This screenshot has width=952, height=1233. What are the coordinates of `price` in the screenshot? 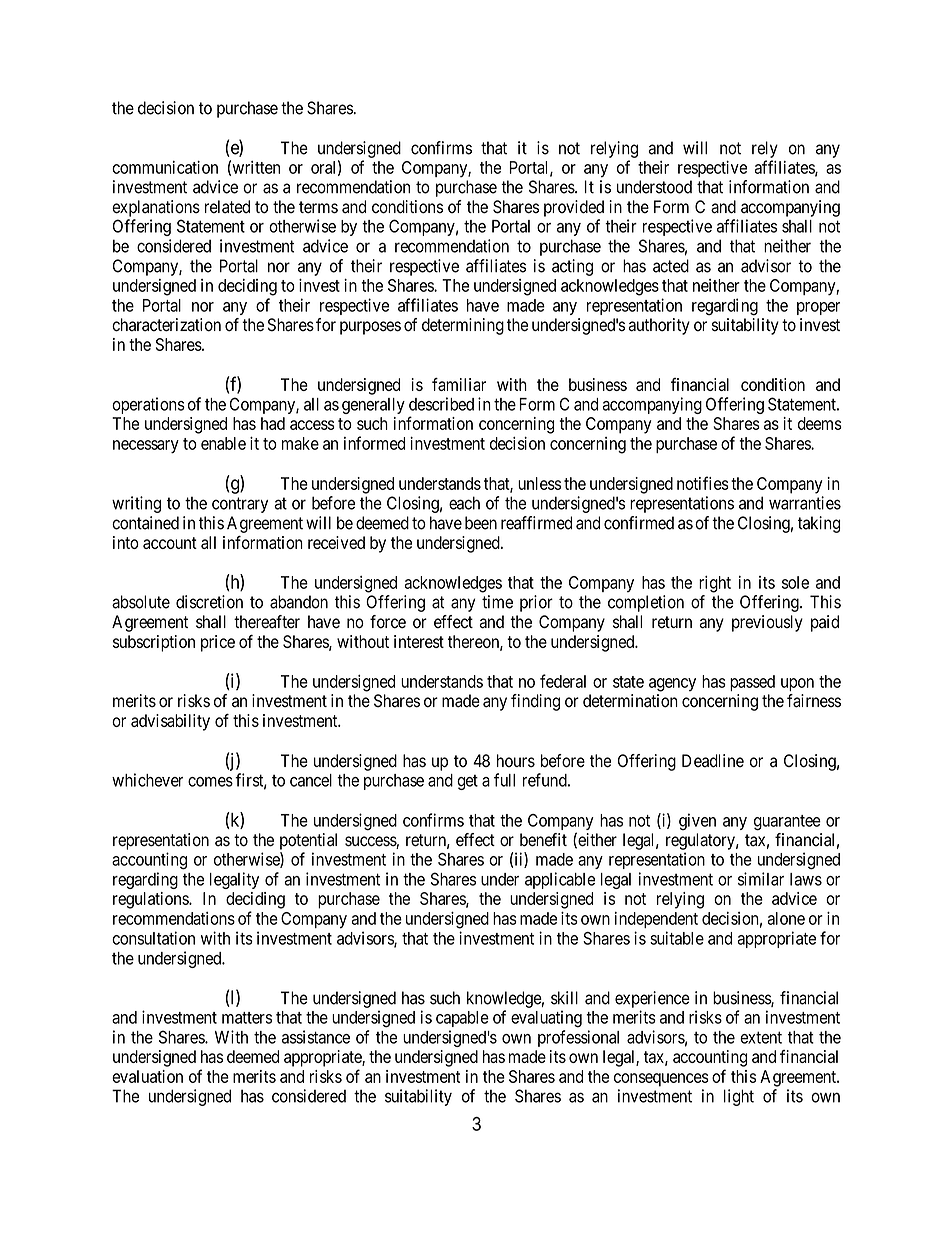 It's located at (218, 643).
